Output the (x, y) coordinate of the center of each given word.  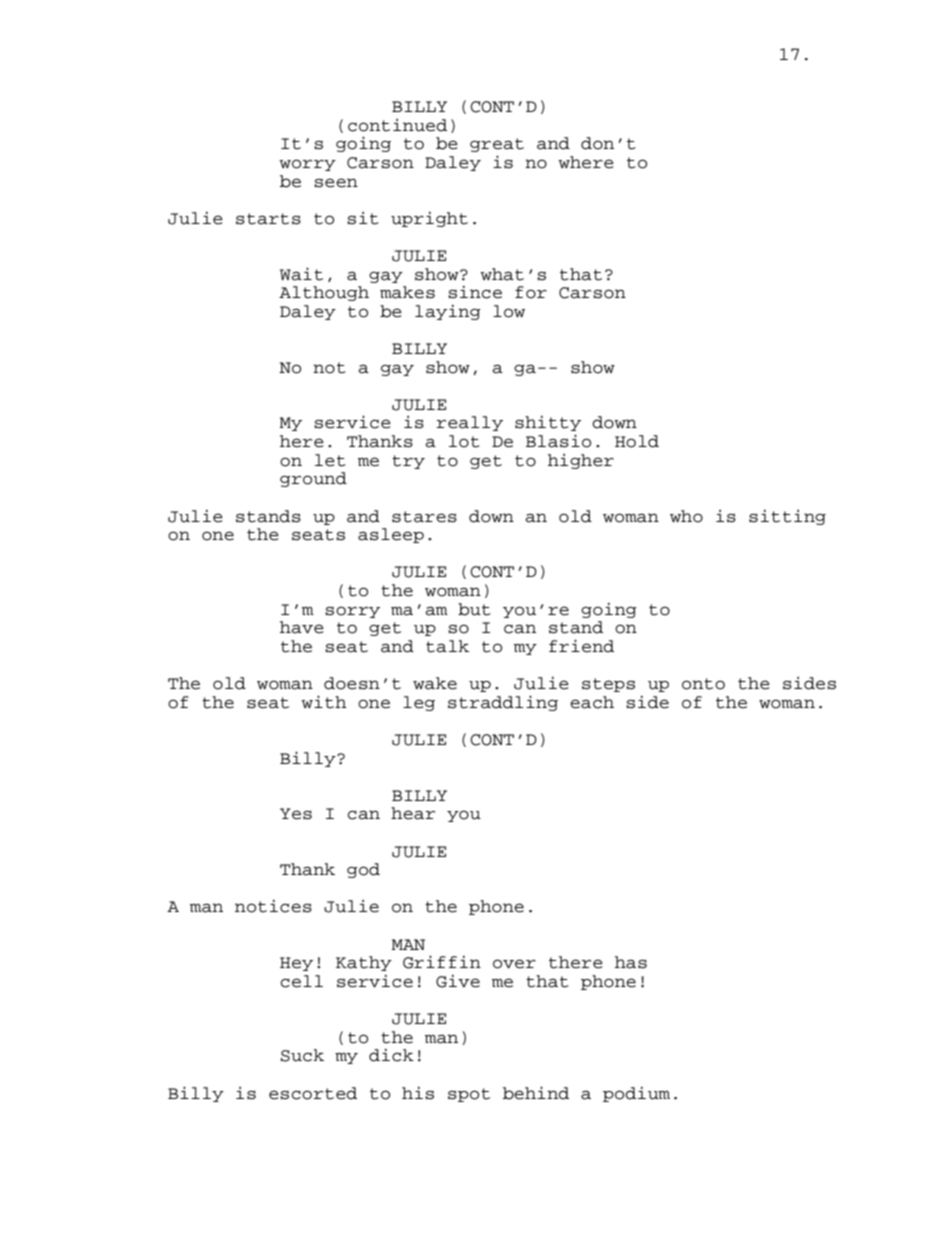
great (497, 145)
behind (536, 1093)
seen (336, 183)
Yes (296, 814)
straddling (503, 703)
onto (703, 684)
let (330, 460)
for (531, 292)
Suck (302, 1055)
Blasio (558, 441)
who (686, 516)
